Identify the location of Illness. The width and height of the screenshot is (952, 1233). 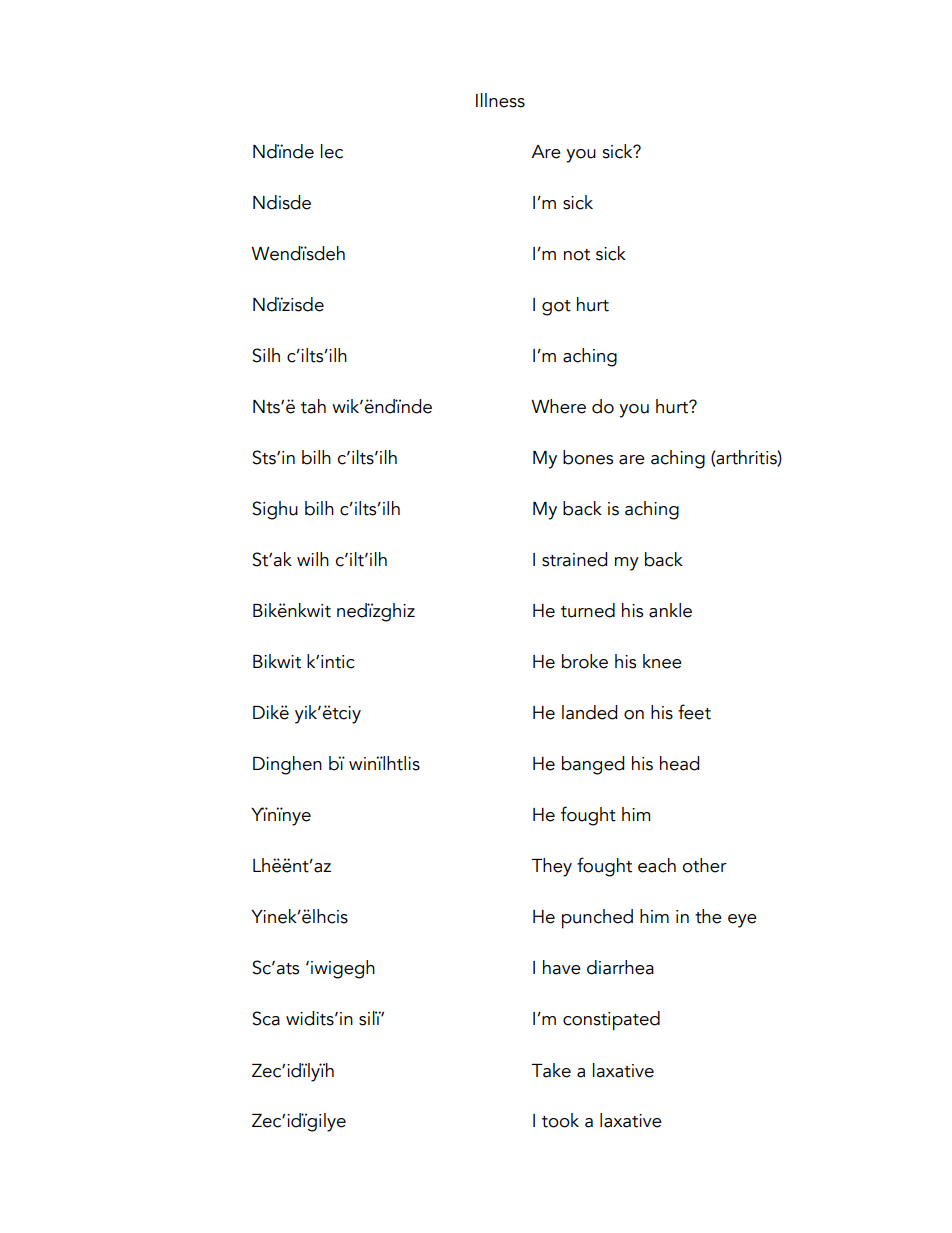
(500, 100).
